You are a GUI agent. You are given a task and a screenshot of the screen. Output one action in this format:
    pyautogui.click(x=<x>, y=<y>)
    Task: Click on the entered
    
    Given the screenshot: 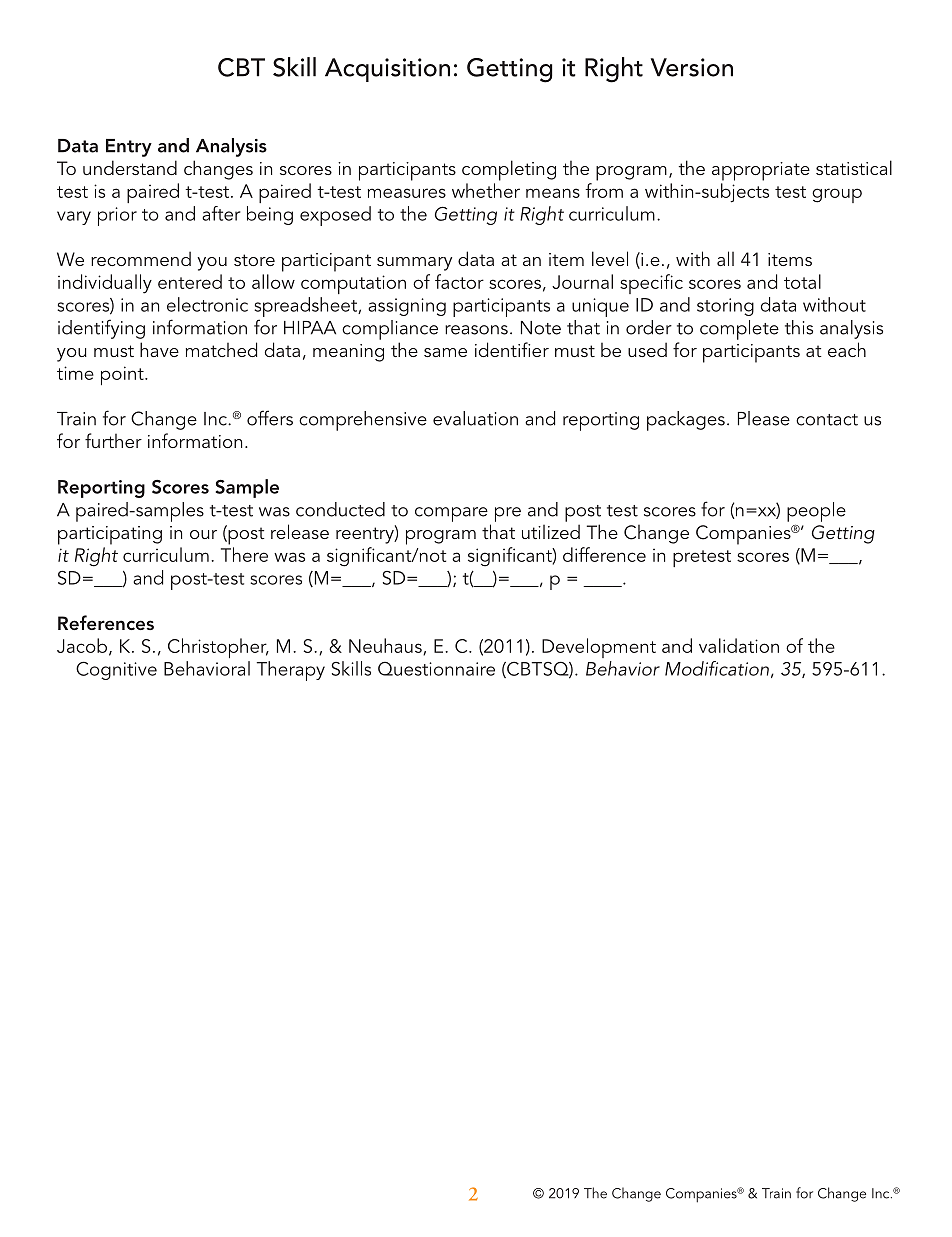 What is the action you would take?
    pyautogui.click(x=190, y=281)
